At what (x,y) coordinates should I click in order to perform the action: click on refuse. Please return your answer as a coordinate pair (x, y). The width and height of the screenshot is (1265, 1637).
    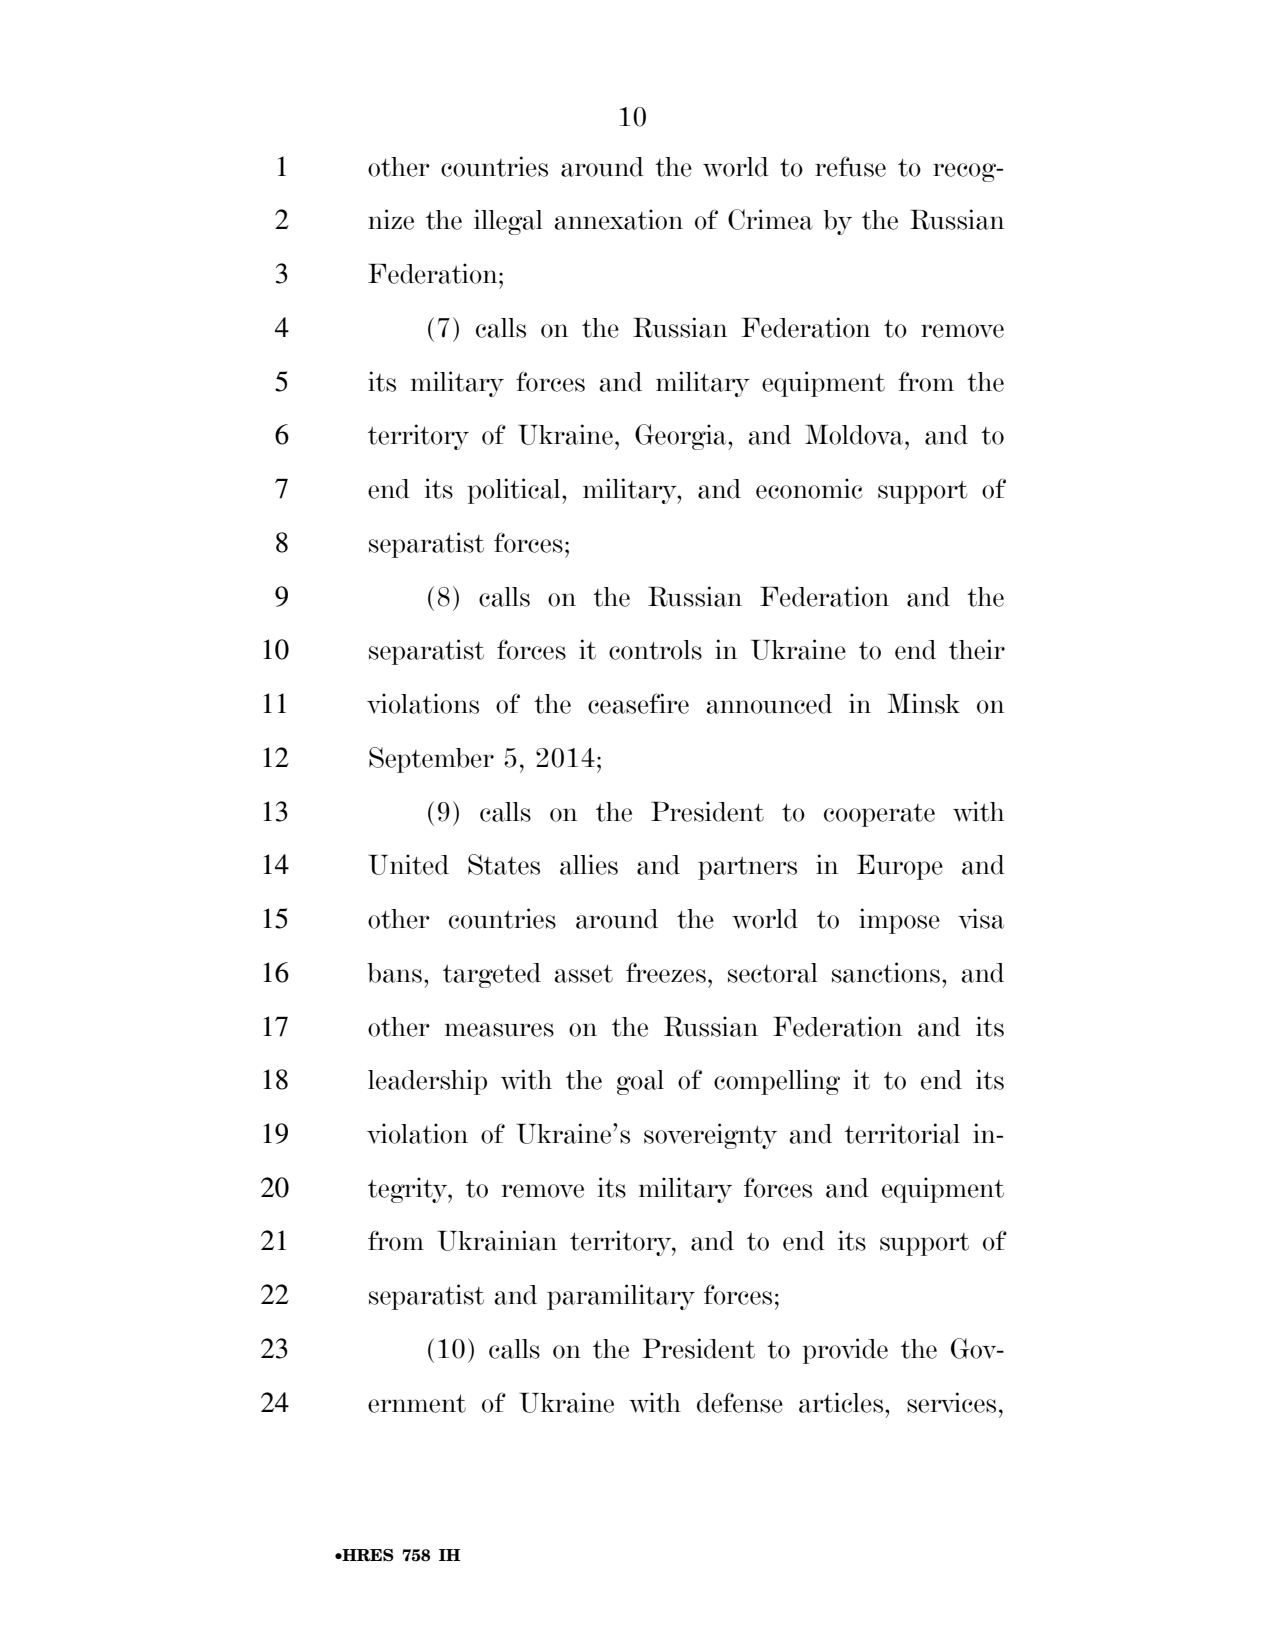
    Looking at the image, I should click on (850, 166).
